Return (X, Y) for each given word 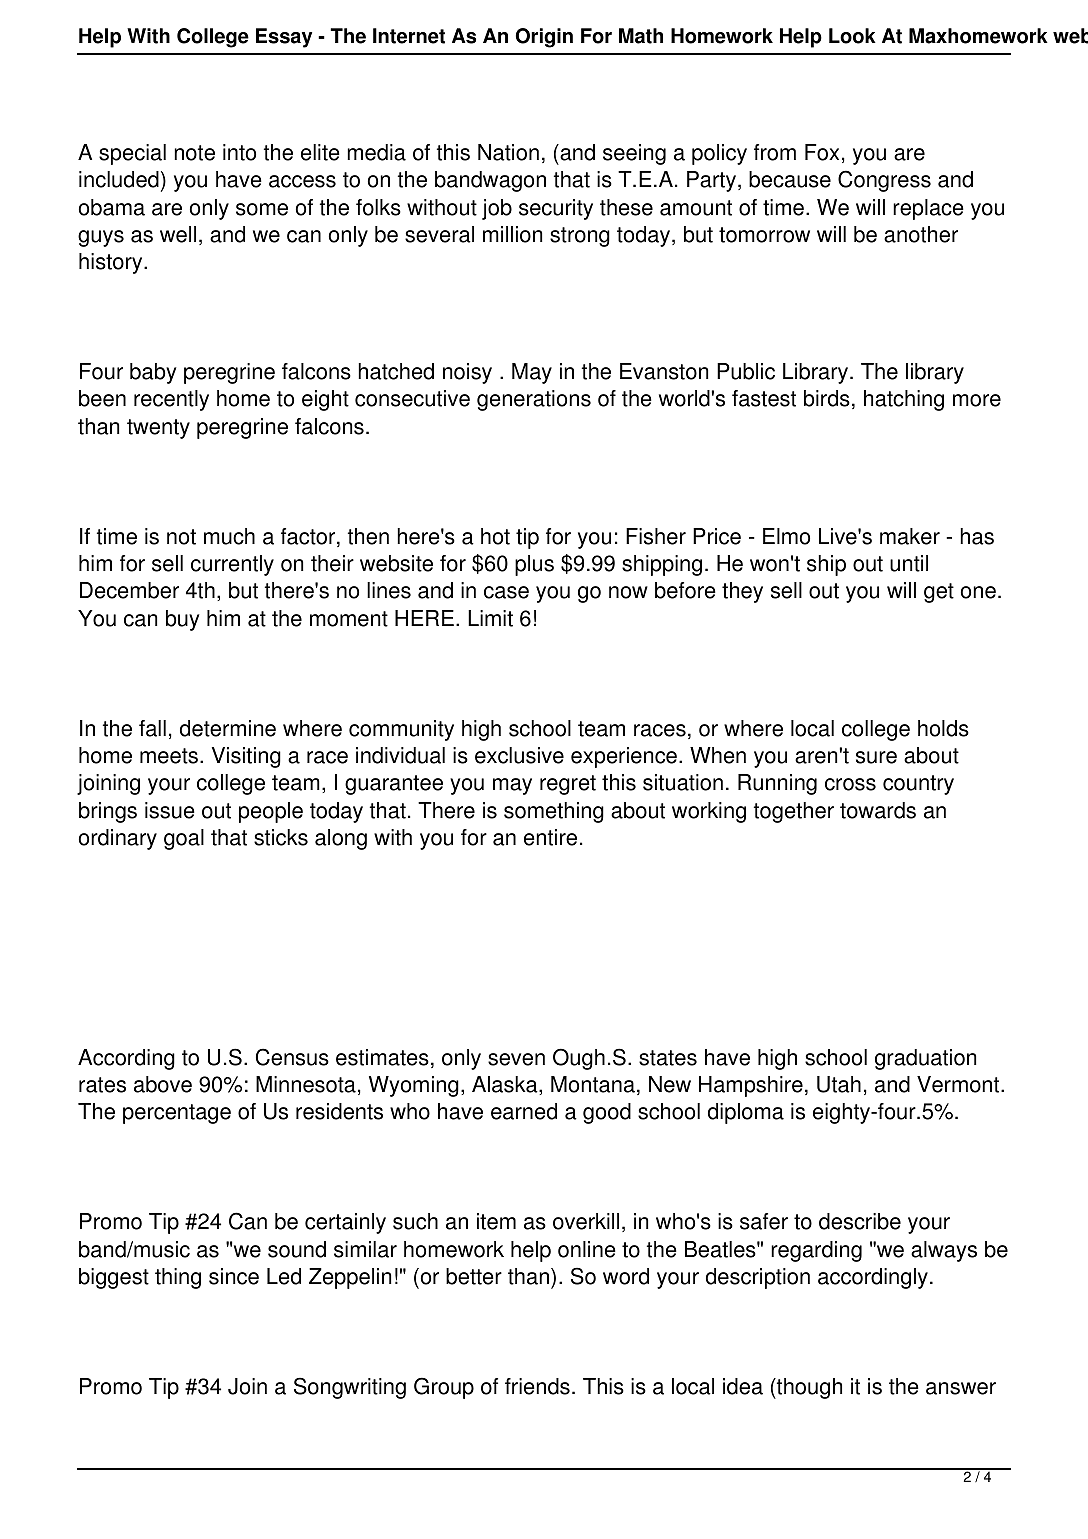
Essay (284, 38)
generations (534, 400)
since (234, 1276)
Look (852, 36)
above (163, 1084)
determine (228, 728)
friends (537, 1386)
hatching (904, 400)
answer (961, 1388)
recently (171, 400)
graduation (925, 1059)
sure (876, 757)
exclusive (519, 755)
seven (516, 1059)
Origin (544, 38)
